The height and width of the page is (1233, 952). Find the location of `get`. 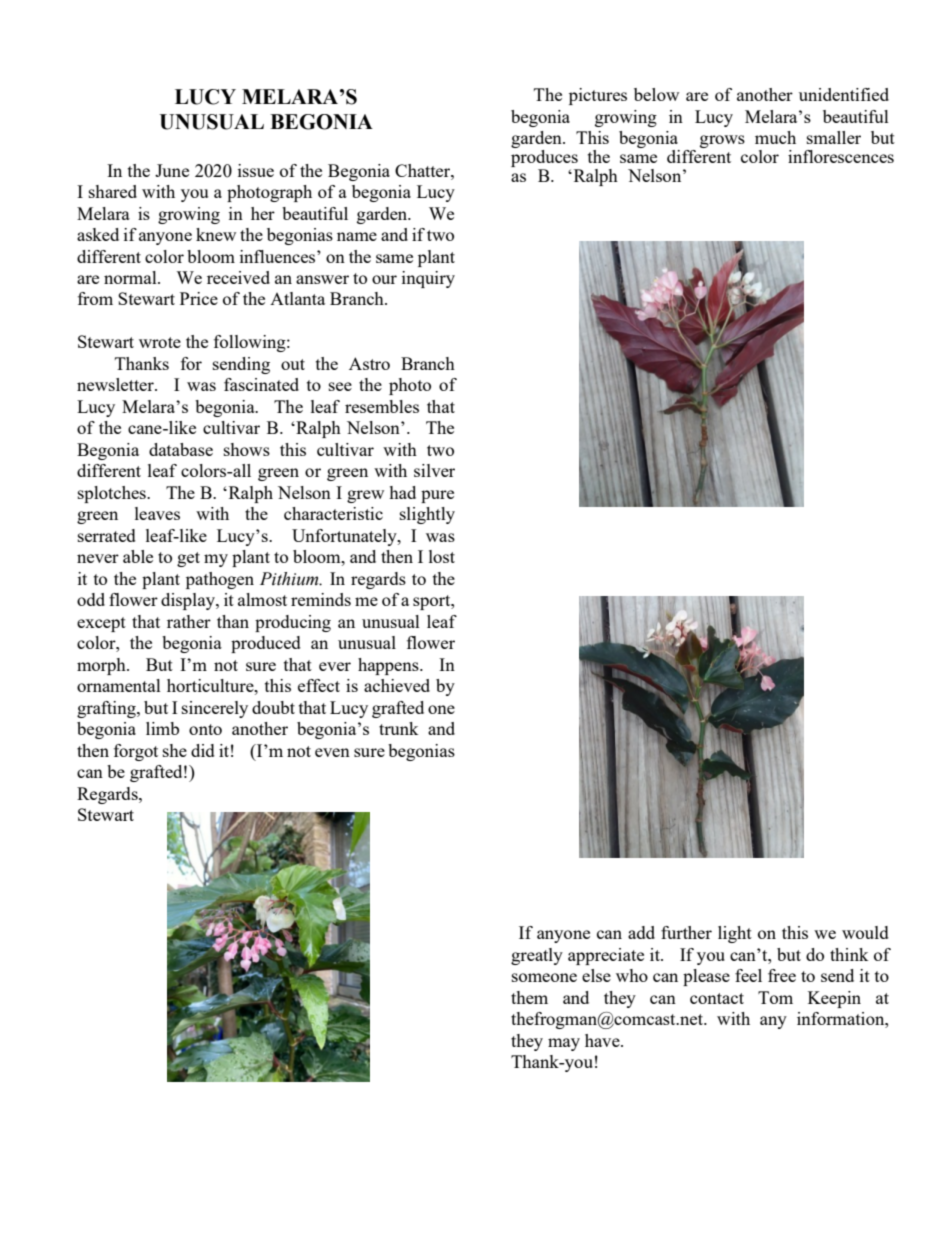

get is located at coordinates (188, 559).
